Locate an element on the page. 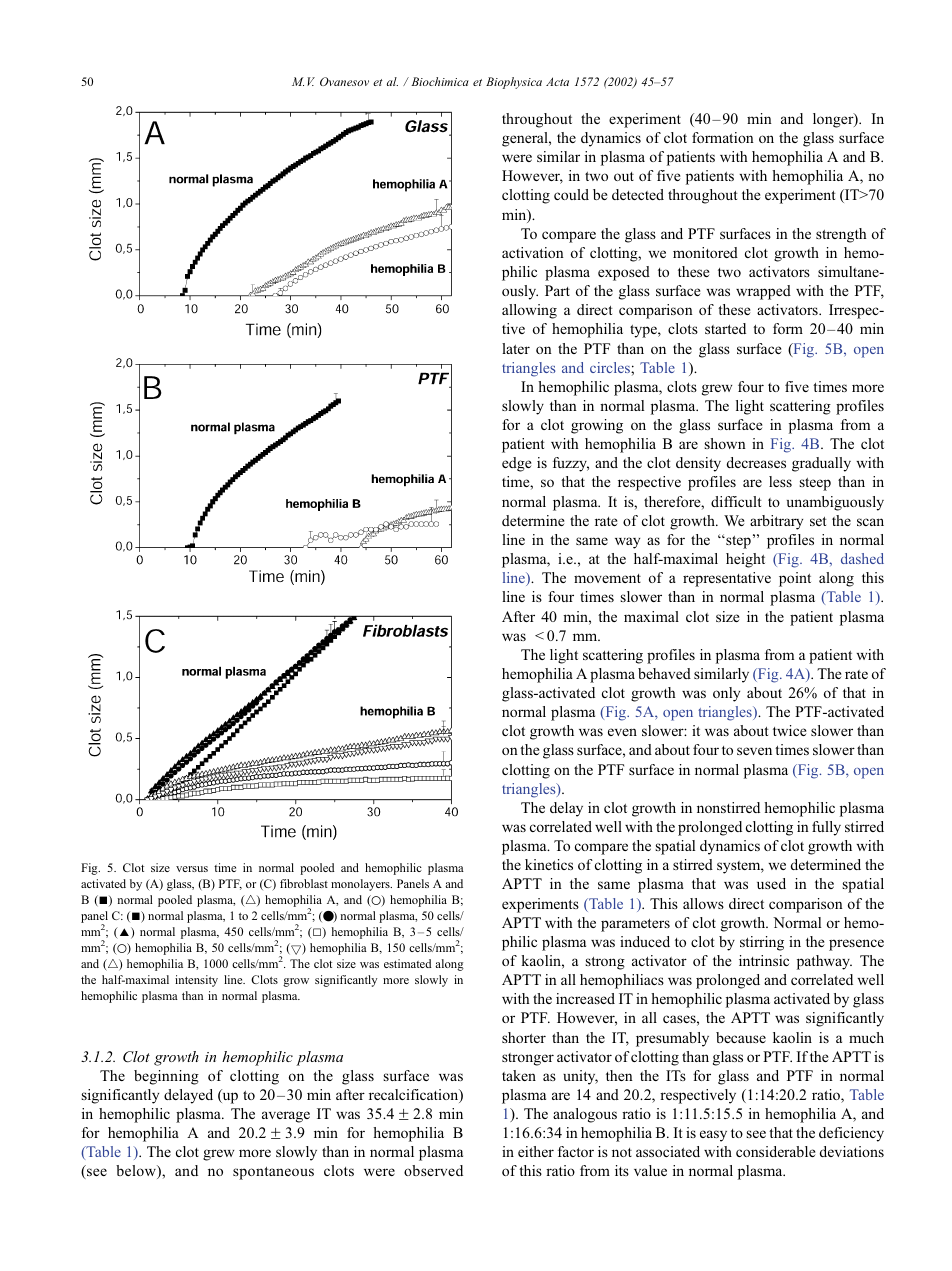 The height and width of the page is (1271, 952). strength is located at coordinates (841, 235).
